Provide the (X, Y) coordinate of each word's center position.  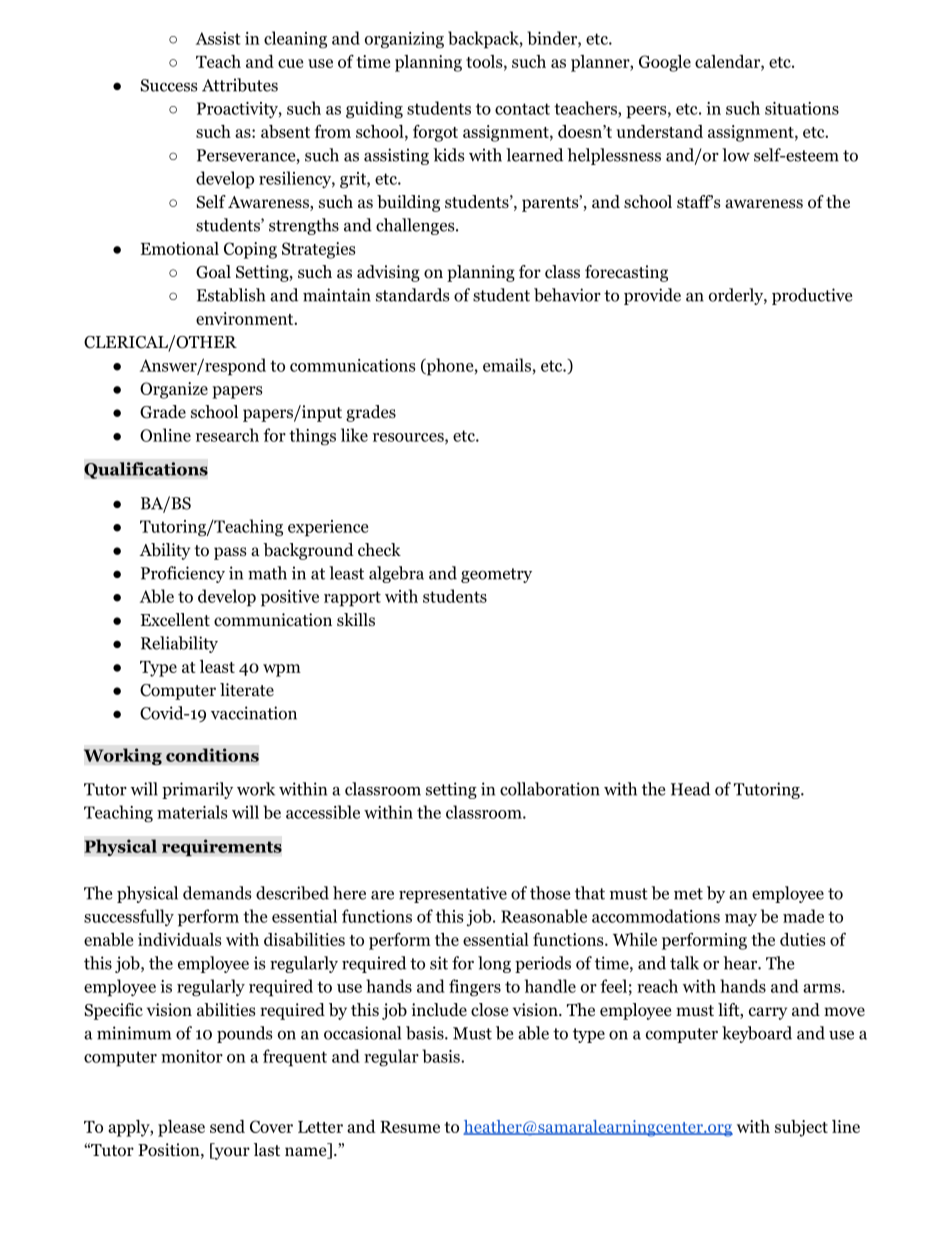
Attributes (240, 85)
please (181, 1128)
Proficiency (183, 574)
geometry (496, 575)
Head (690, 789)
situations (802, 108)
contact (522, 109)
